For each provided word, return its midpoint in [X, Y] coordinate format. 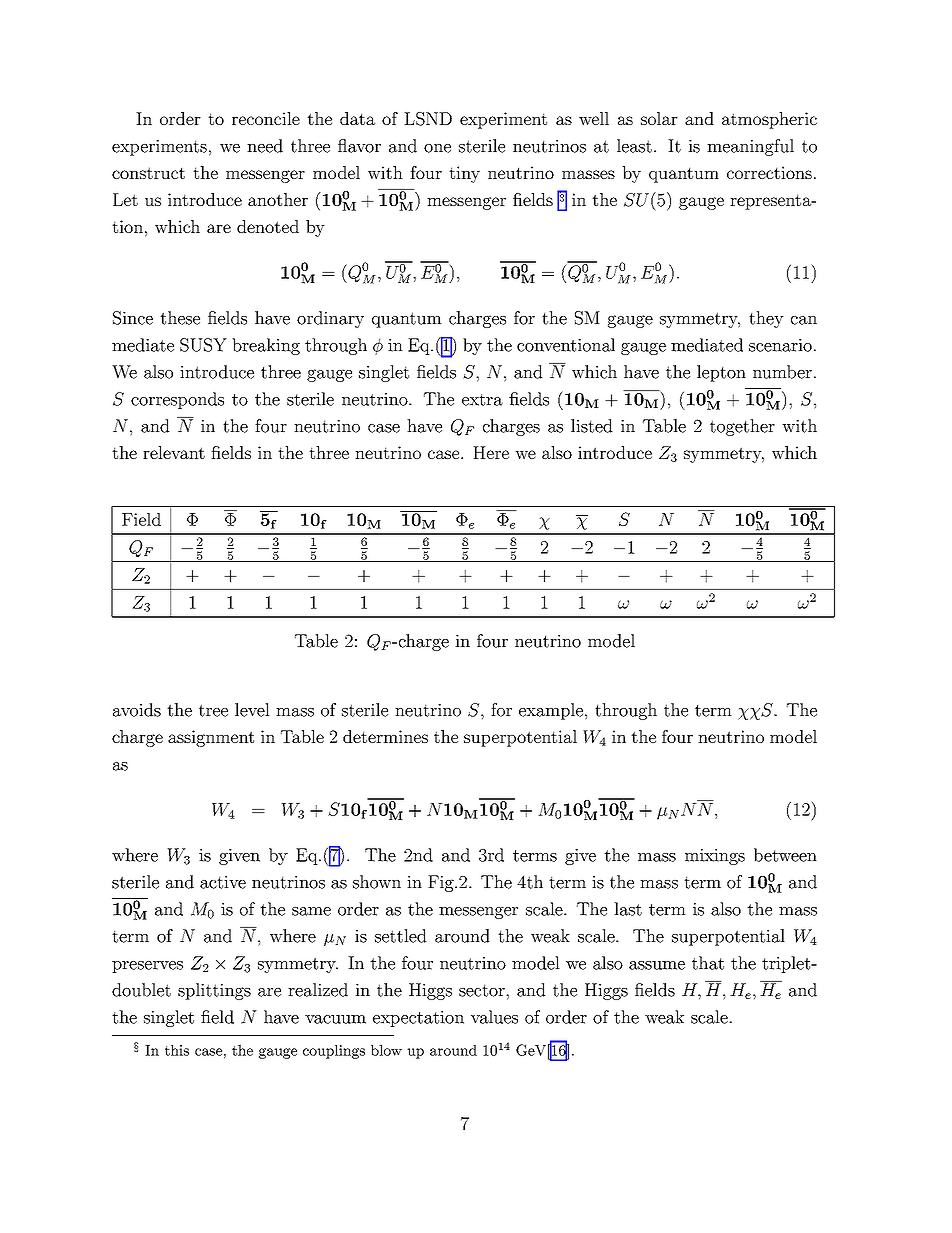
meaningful [750, 147]
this [177, 1050]
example [551, 711]
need [265, 146]
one [437, 148]
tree [213, 710]
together [742, 427]
